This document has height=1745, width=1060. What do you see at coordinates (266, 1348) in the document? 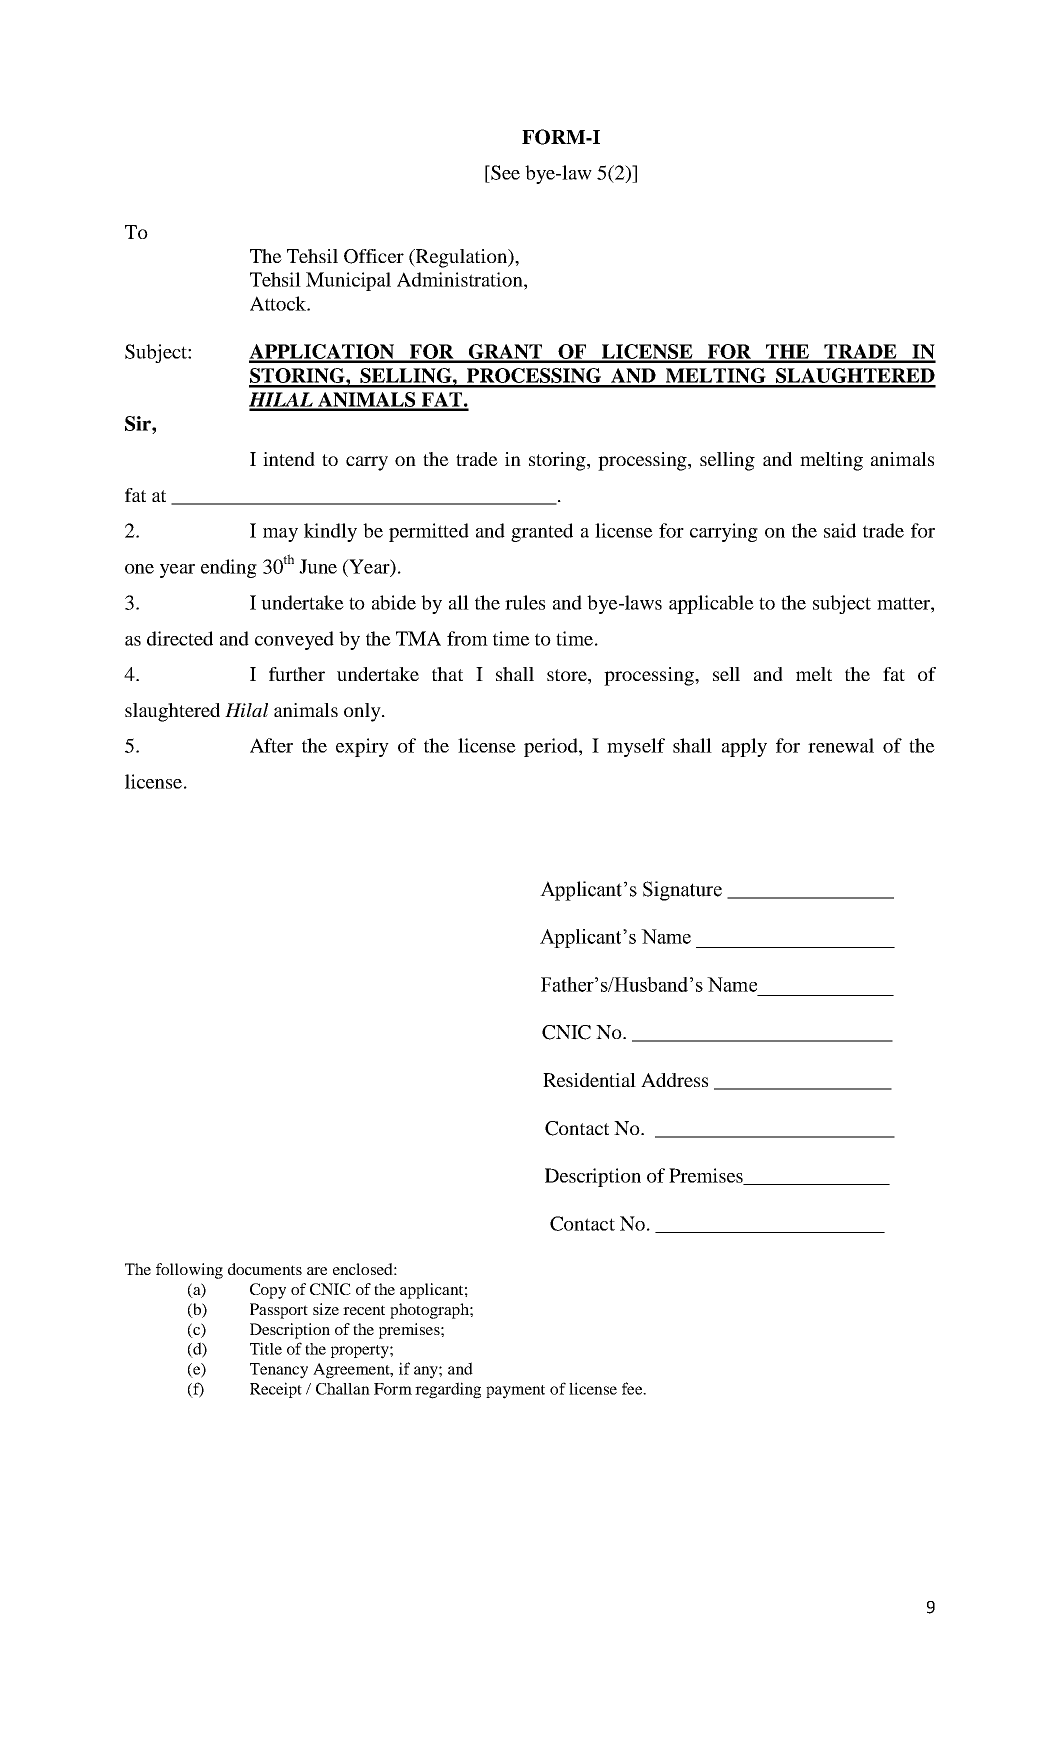
I see `Title` at bounding box center [266, 1348].
